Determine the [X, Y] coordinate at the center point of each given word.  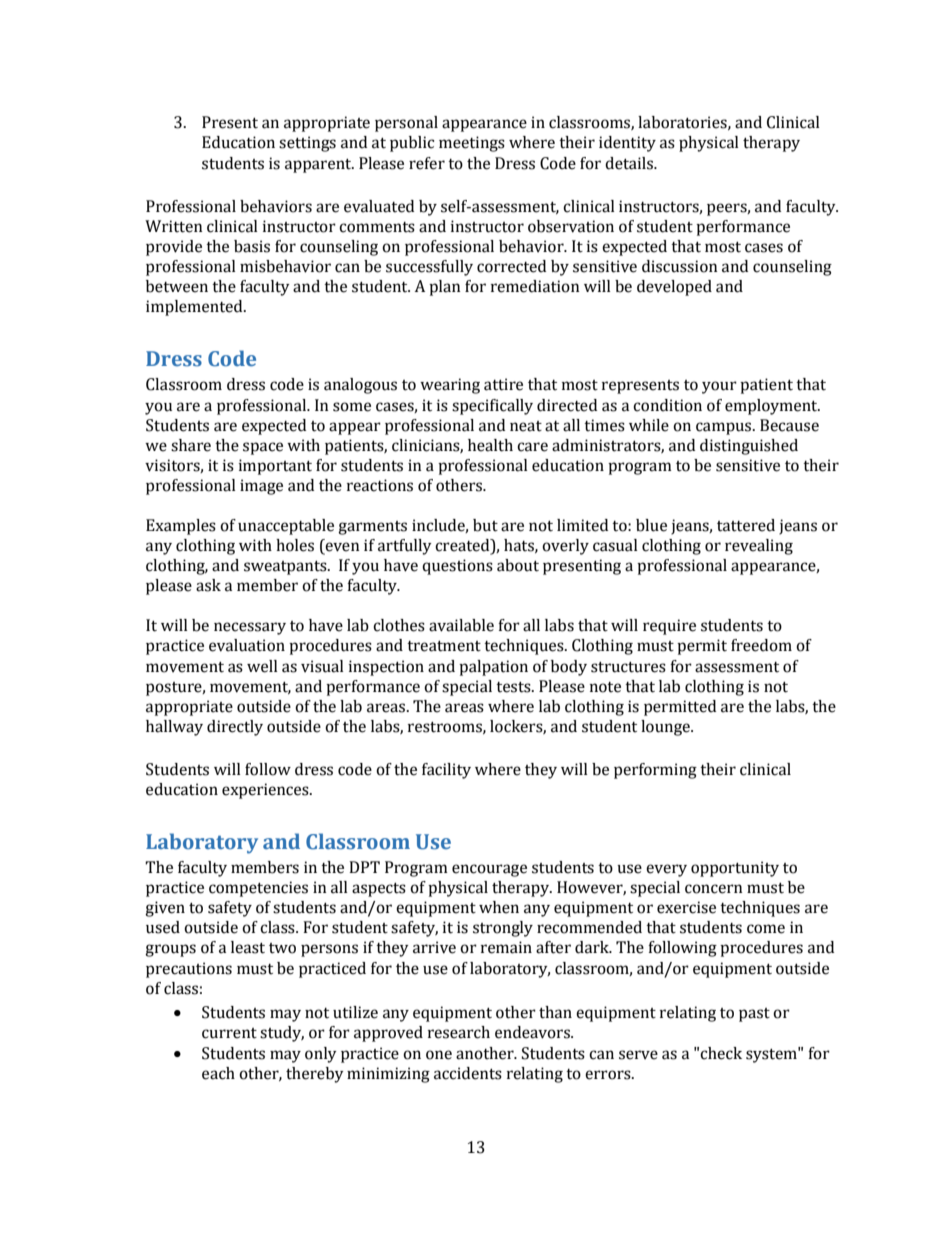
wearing [450, 386]
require [669, 627]
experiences [266, 791]
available [461, 625]
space [263, 448]
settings [307, 144]
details [630, 163]
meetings [472, 144]
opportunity [735, 869]
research [459, 1032]
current [229, 1033]
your [719, 387]
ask [208, 585]
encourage [489, 870]
